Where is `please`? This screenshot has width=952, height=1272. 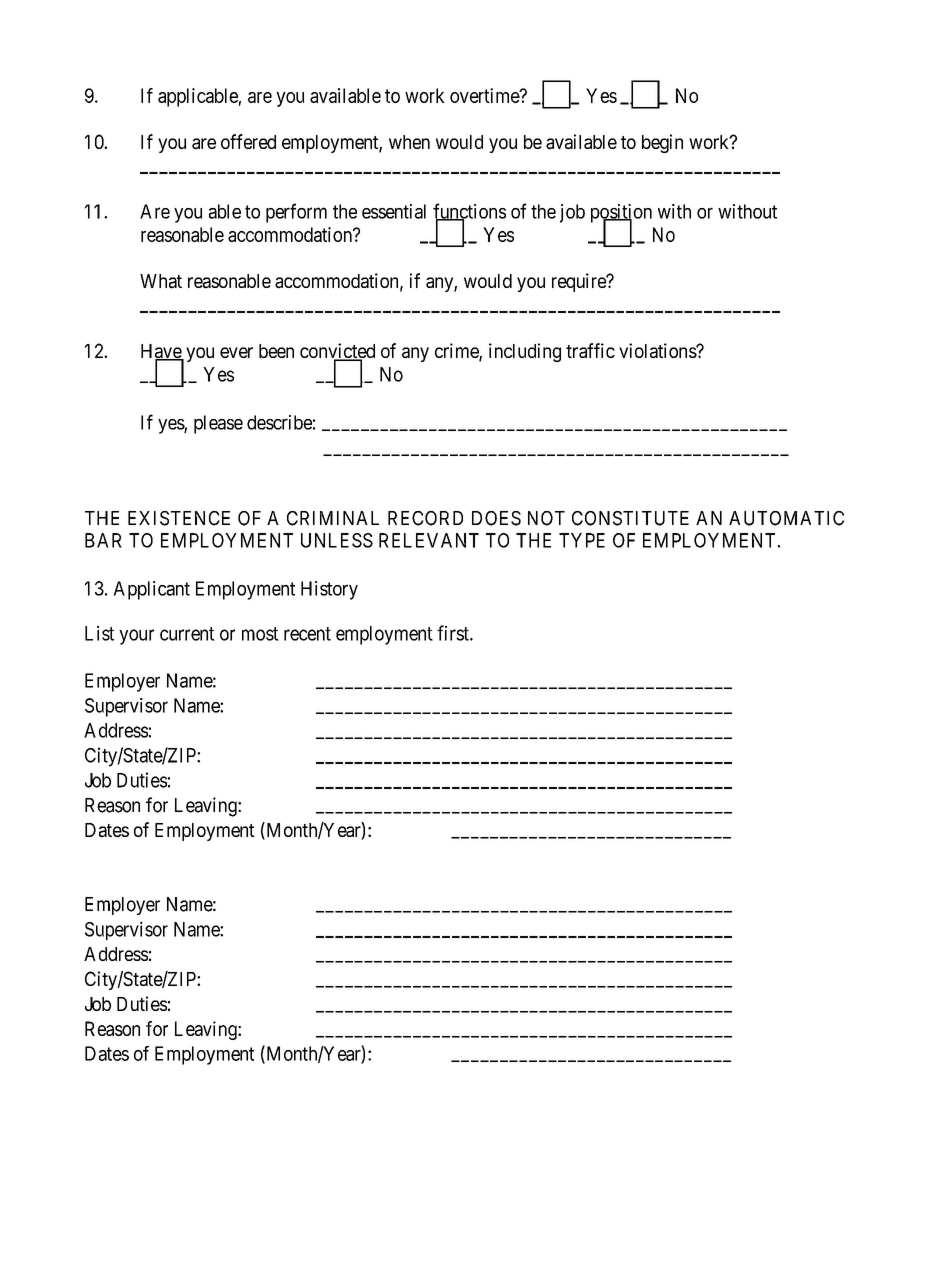
please is located at coordinates (218, 424).
